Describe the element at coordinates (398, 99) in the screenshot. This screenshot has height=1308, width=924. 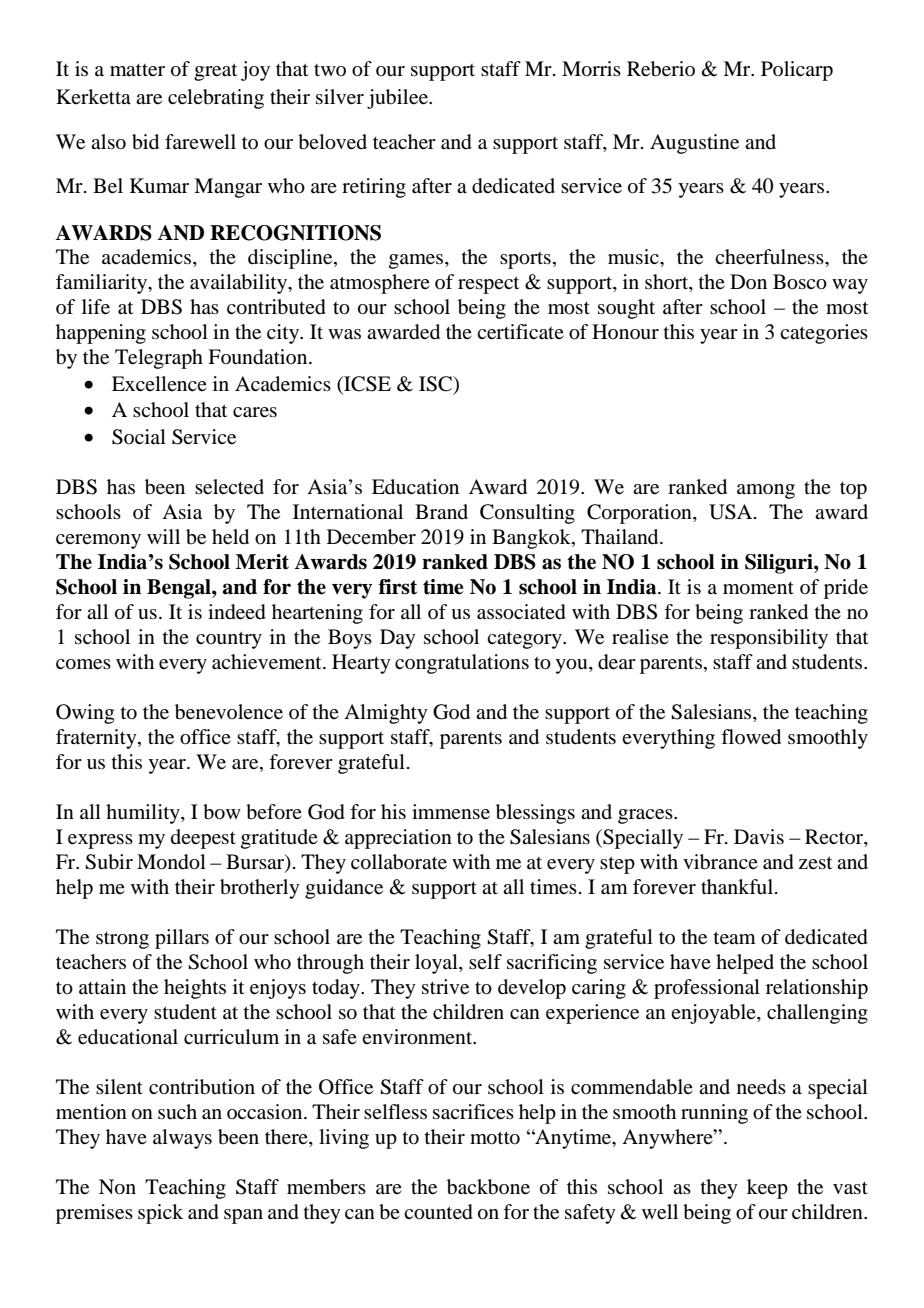
I see `jubilee` at that location.
